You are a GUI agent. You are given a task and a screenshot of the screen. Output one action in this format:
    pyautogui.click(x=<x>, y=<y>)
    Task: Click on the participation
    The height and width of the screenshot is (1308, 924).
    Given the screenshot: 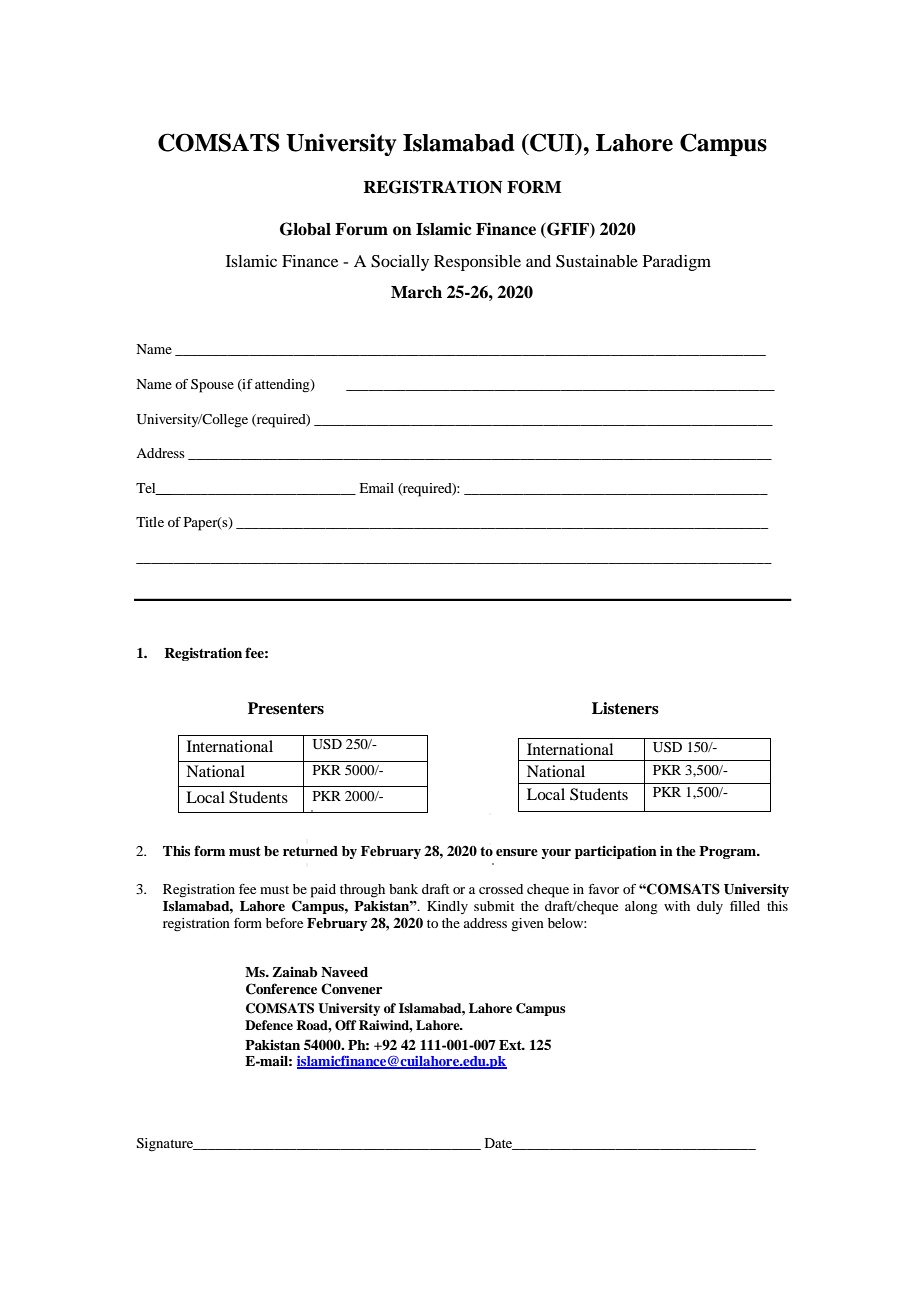 What is the action you would take?
    pyautogui.click(x=616, y=852)
